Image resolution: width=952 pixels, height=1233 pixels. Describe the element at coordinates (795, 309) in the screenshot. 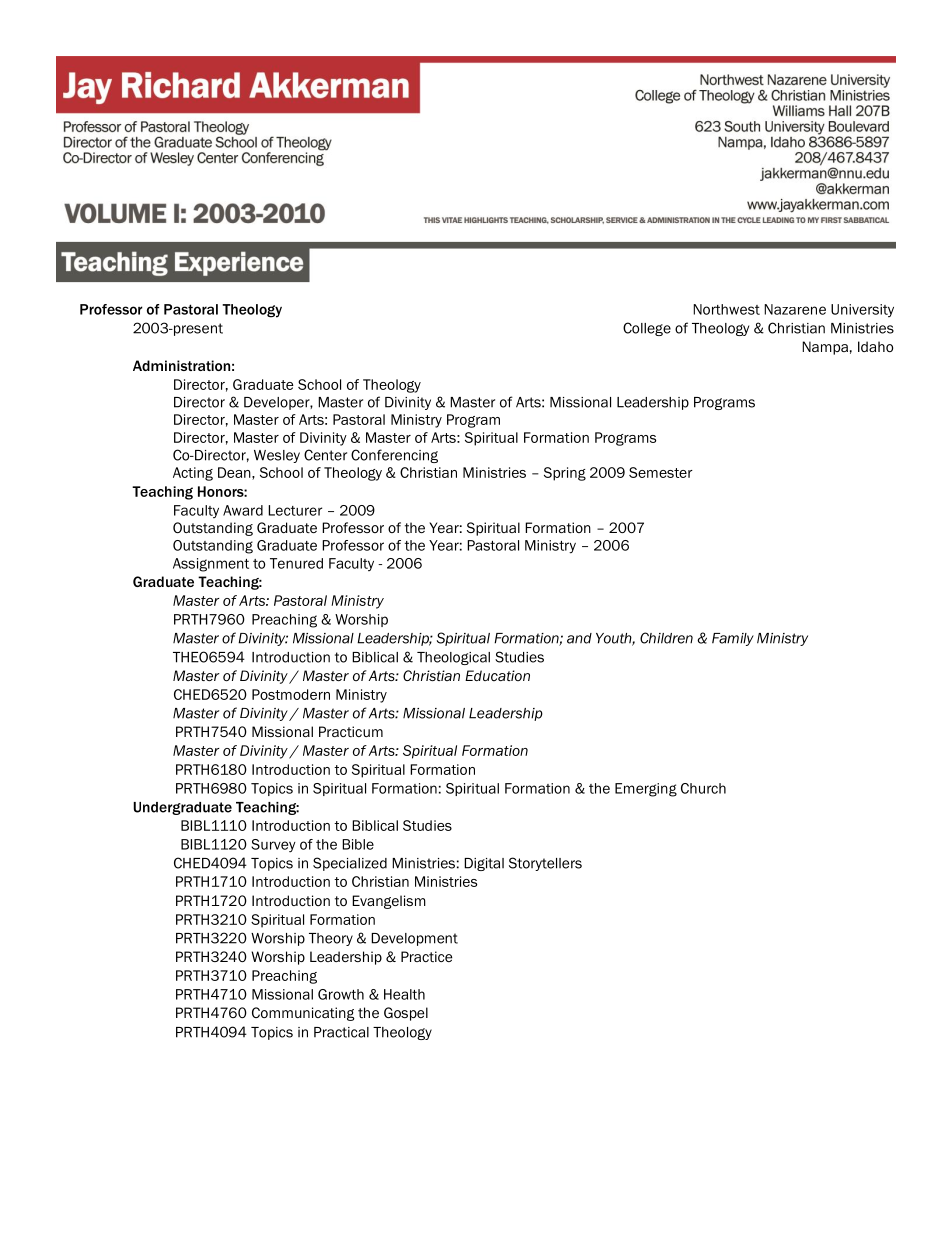

I see `Nazarene` at that location.
